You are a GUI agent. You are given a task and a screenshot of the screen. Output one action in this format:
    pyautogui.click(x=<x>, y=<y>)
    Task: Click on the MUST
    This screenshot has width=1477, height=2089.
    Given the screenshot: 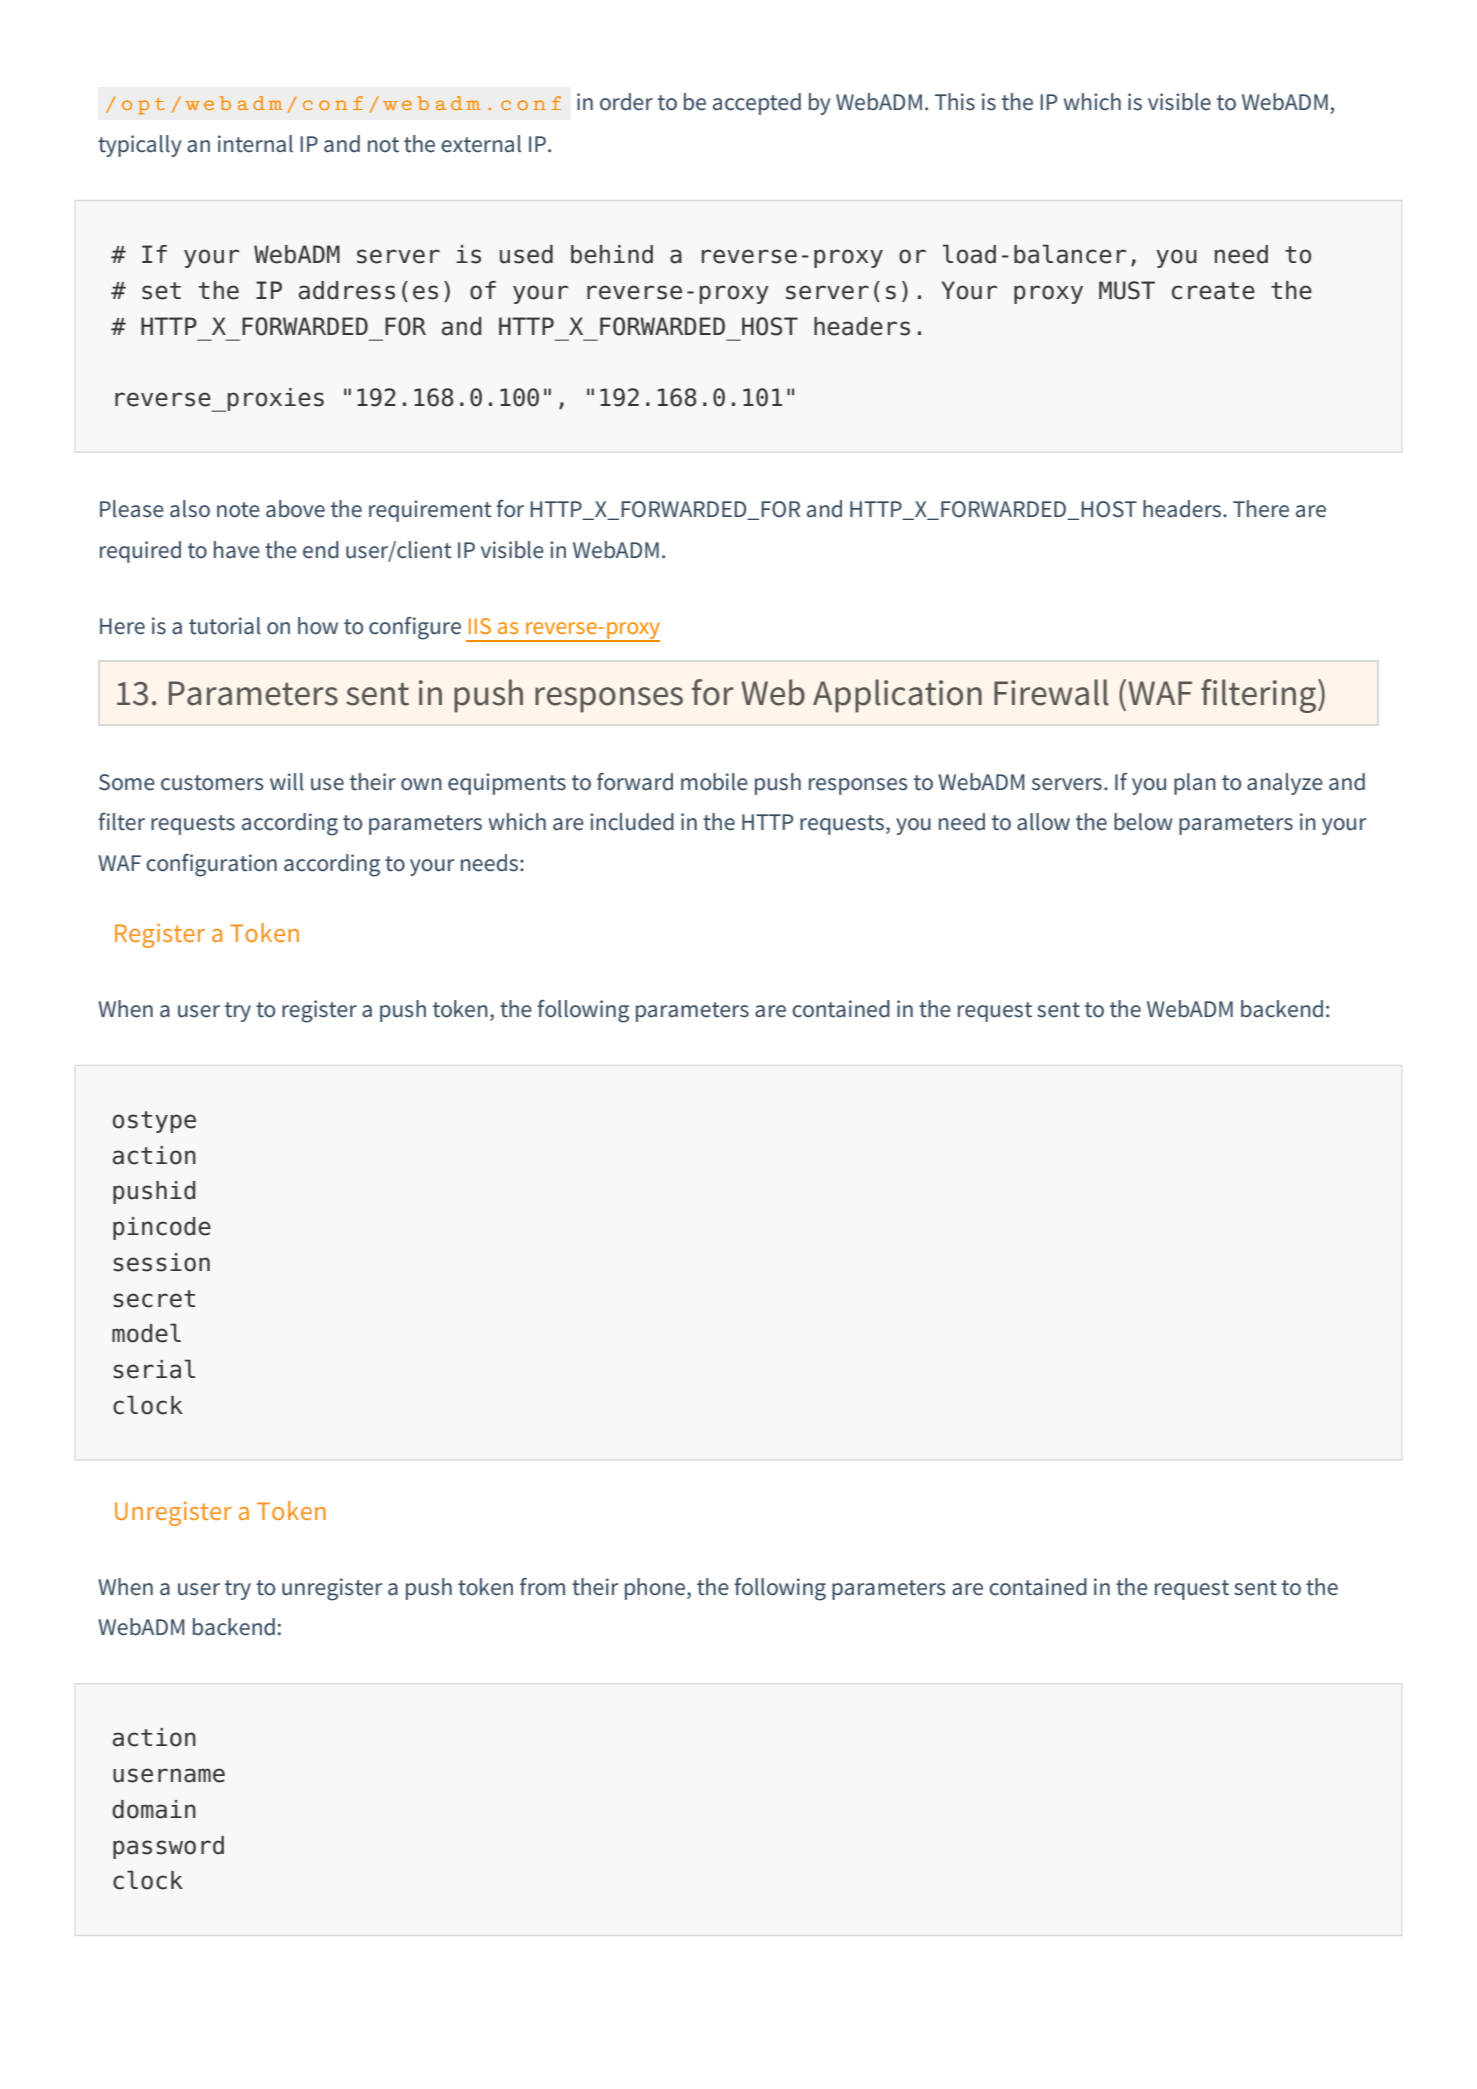 What is the action you would take?
    pyautogui.click(x=1127, y=290)
